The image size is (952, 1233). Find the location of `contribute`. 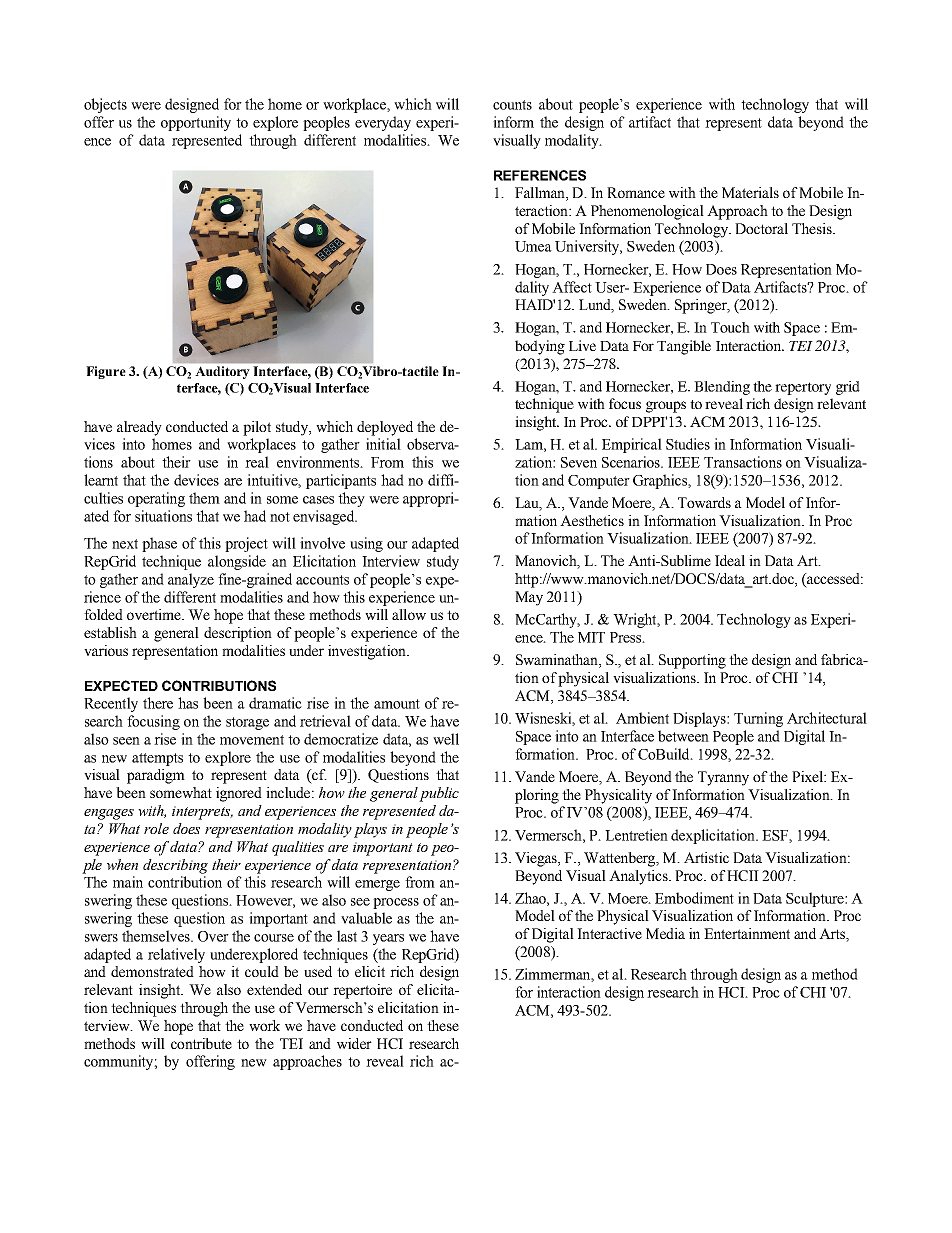

contribute is located at coordinates (201, 1043).
